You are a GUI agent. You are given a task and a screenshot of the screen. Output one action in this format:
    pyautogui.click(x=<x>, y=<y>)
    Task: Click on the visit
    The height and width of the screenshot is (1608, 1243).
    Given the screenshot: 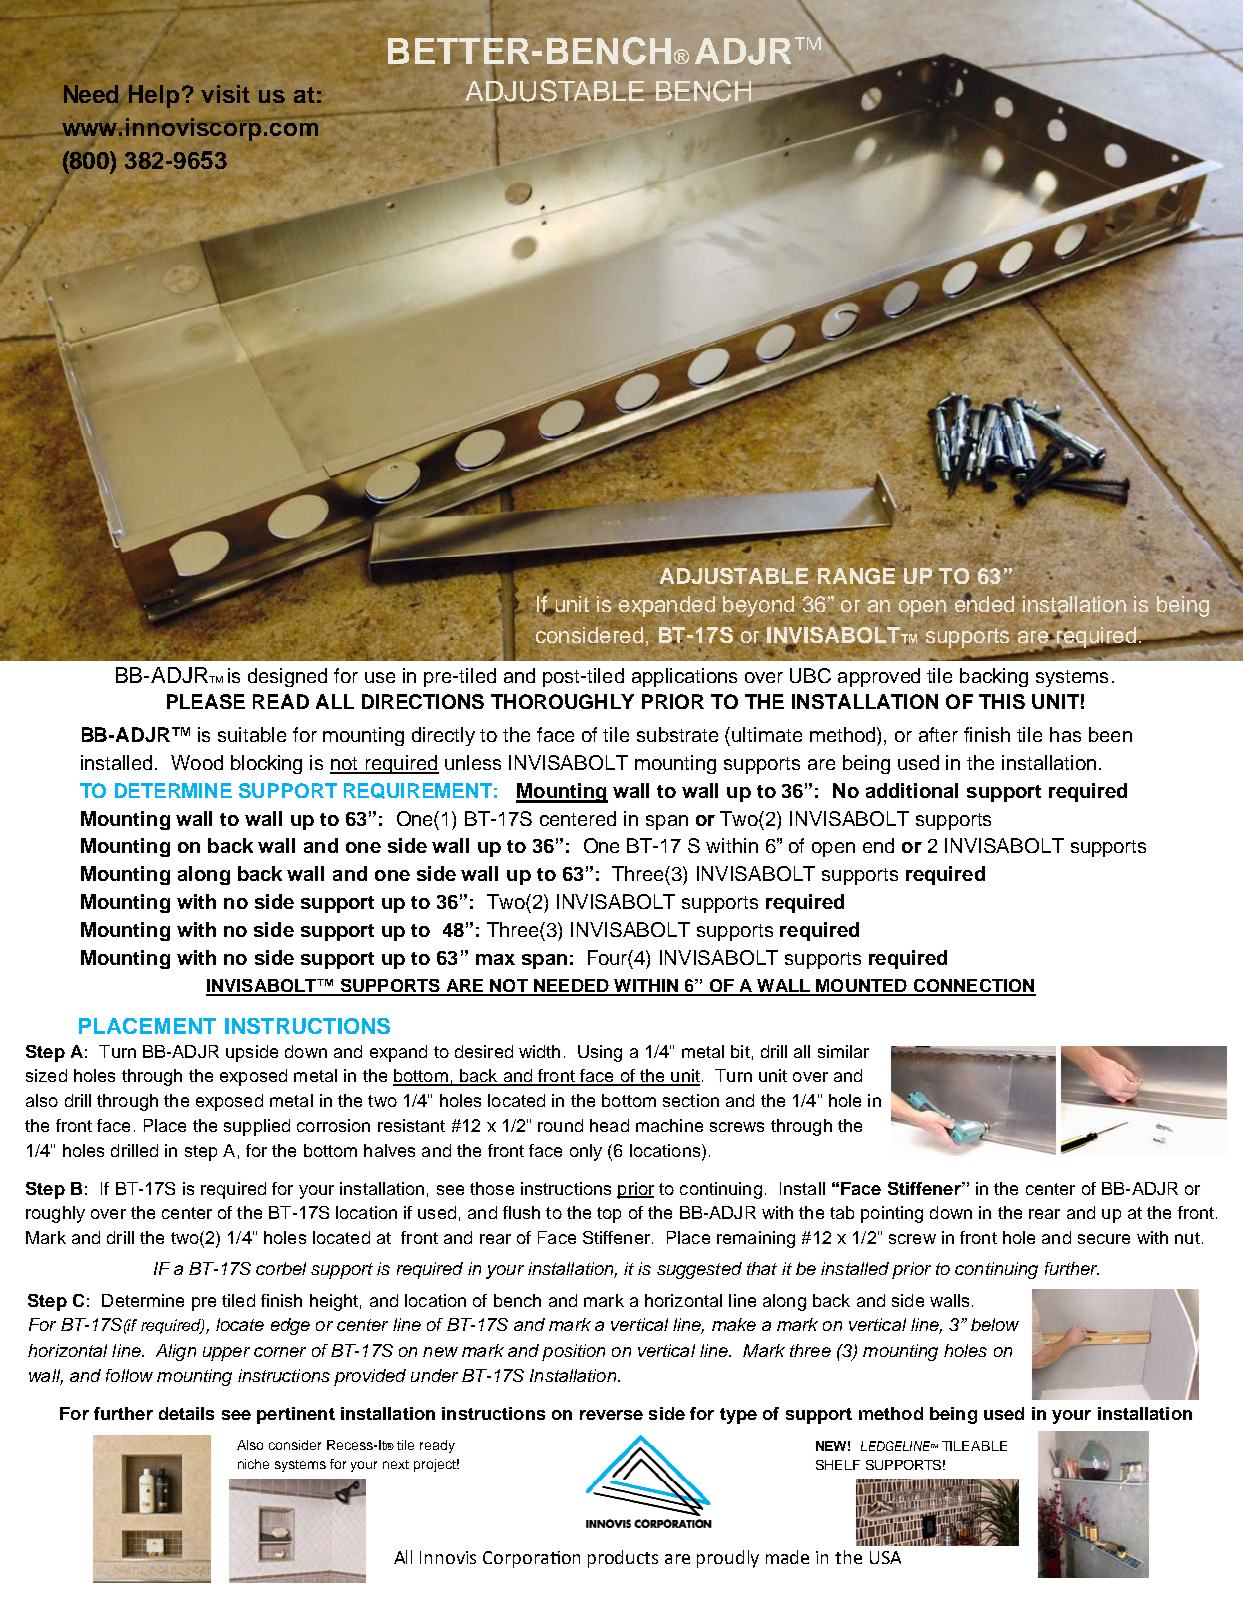 What is the action you would take?
    pyautogui.click(x=225, y=94)
